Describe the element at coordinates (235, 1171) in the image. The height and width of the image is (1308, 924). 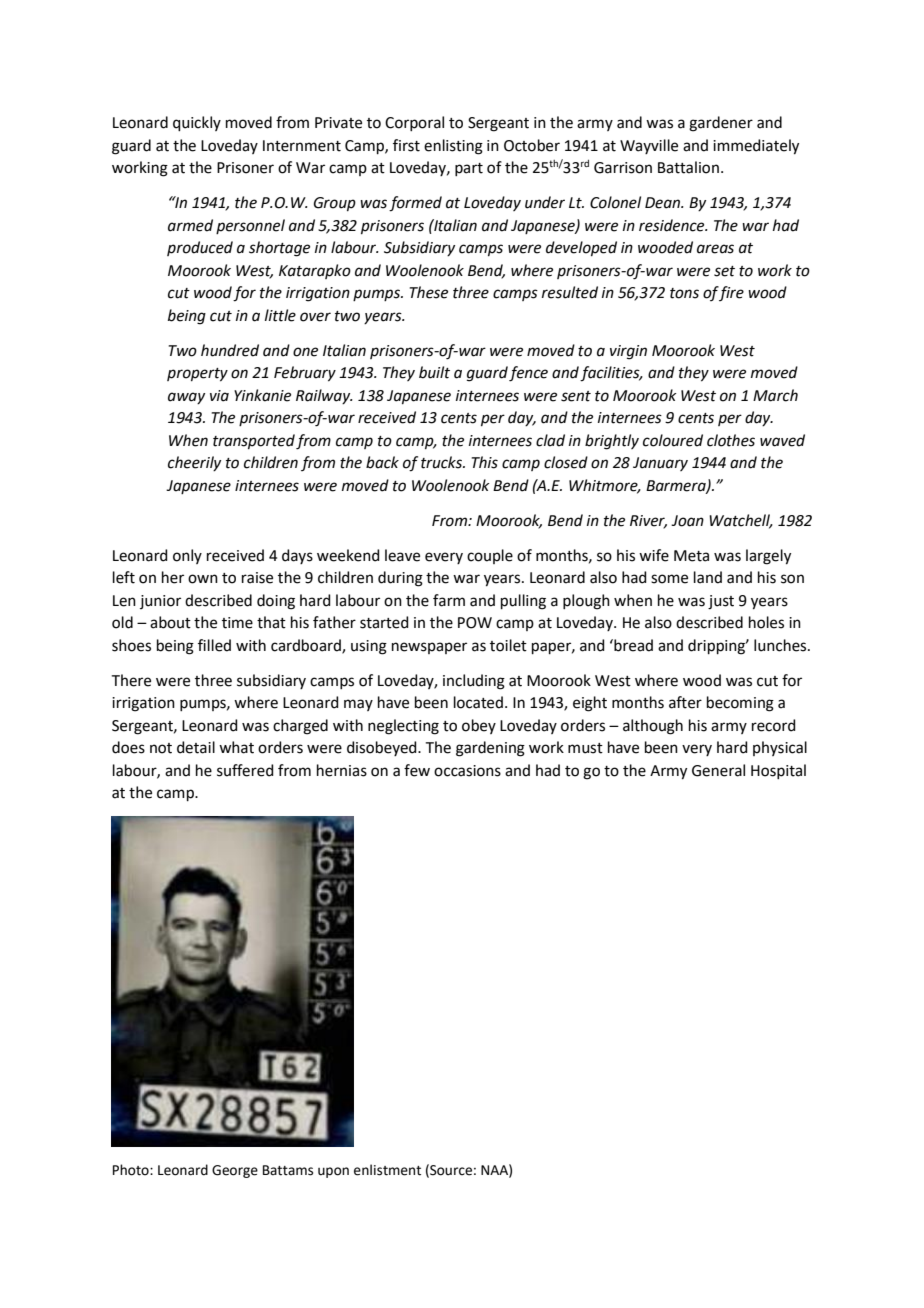
I see `George` at that location.
